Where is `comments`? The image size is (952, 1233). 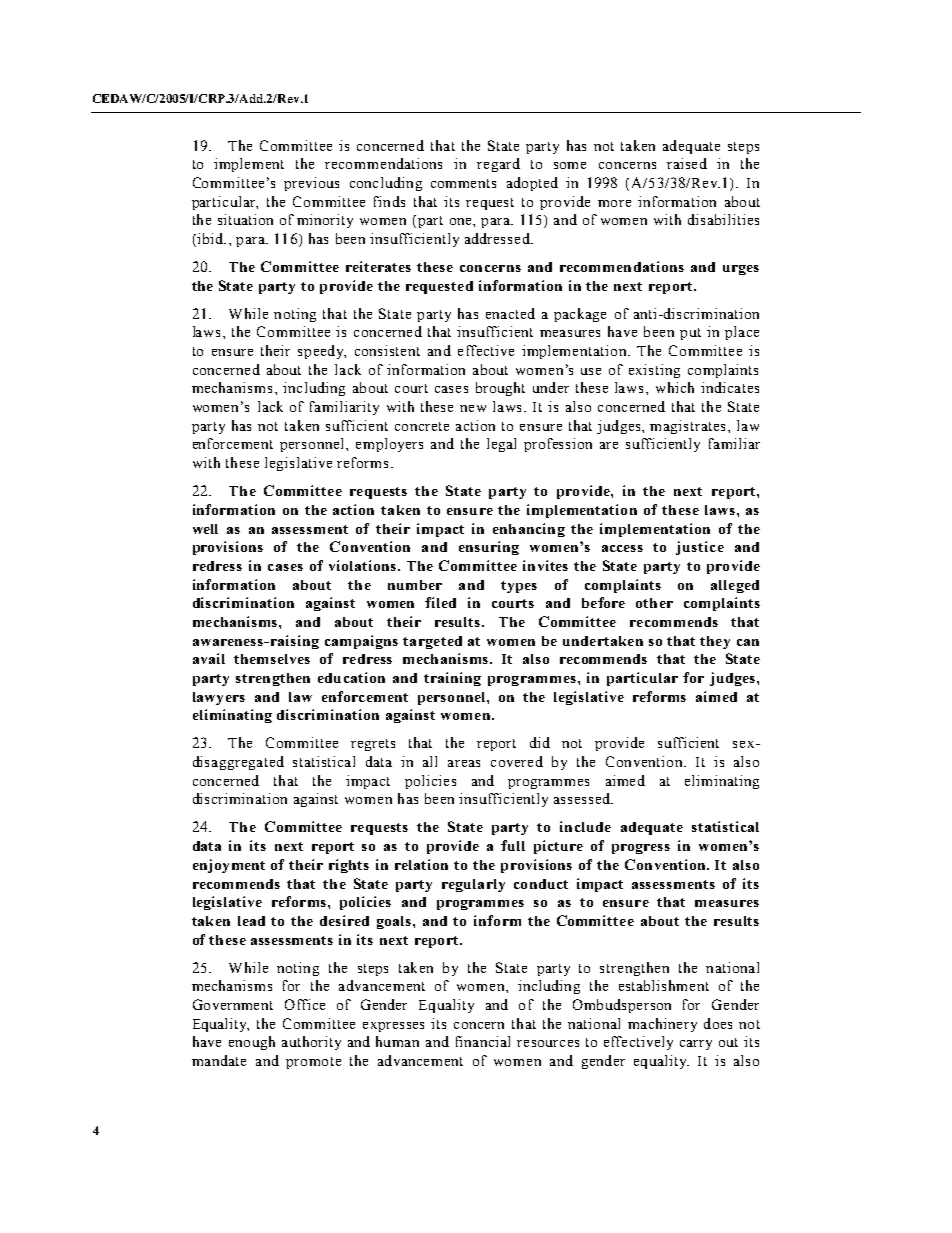
comments is located at coordinates (463, 183).
